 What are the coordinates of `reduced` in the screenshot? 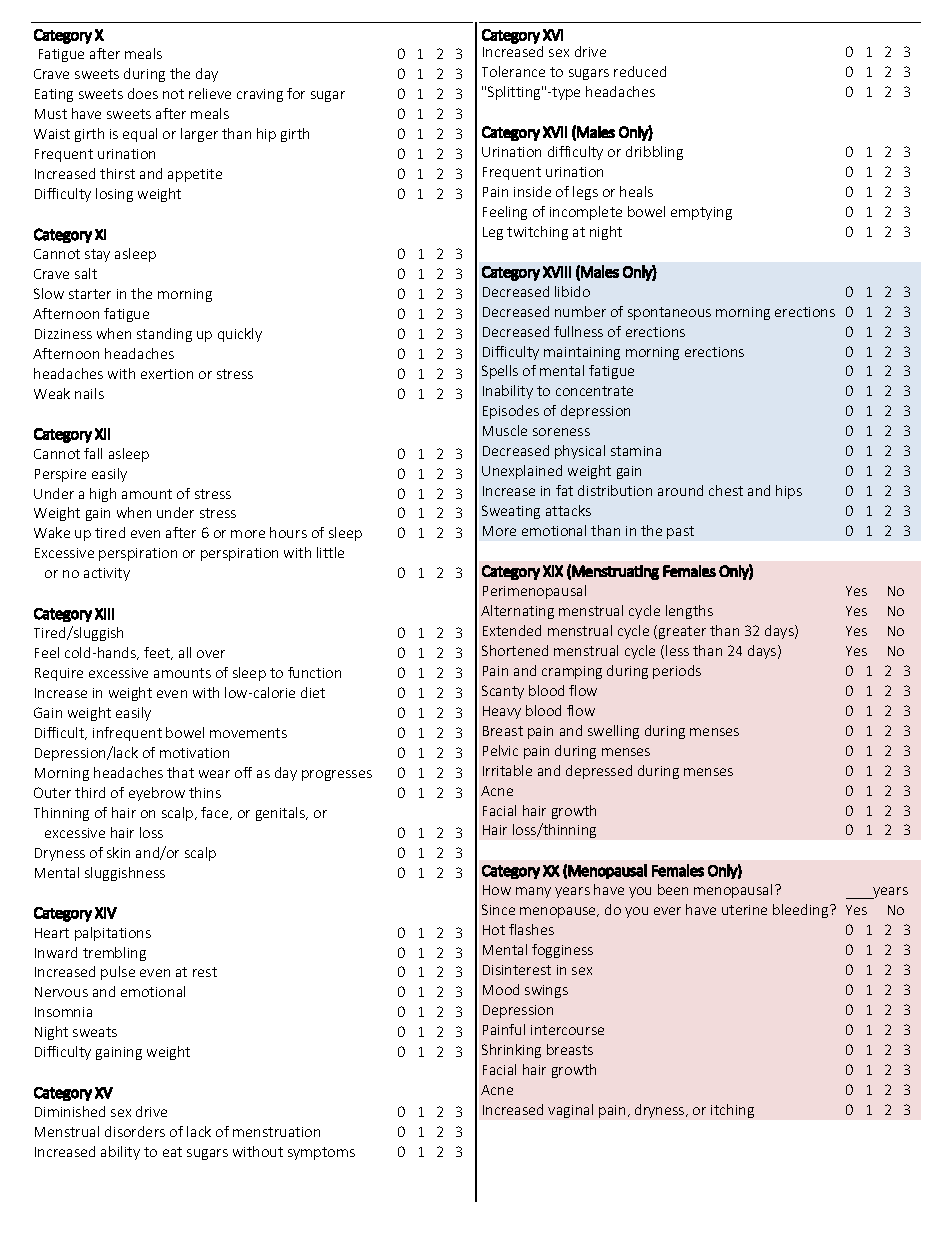 It's located at (640, 71).
